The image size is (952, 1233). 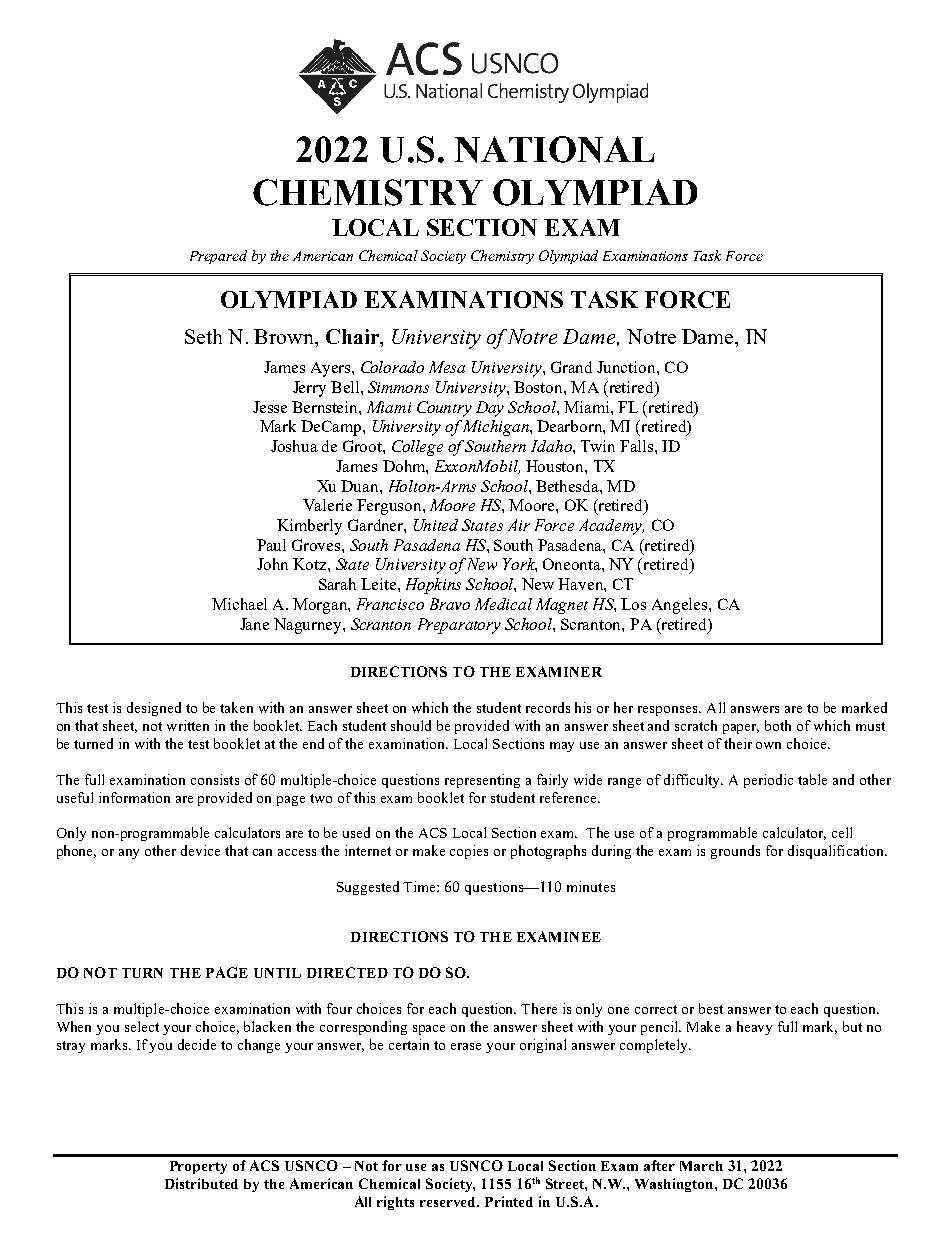 What do you see at coordinates (701, 1166) in the screenshot?
I see `March` at bounding box center [701, 1166].
